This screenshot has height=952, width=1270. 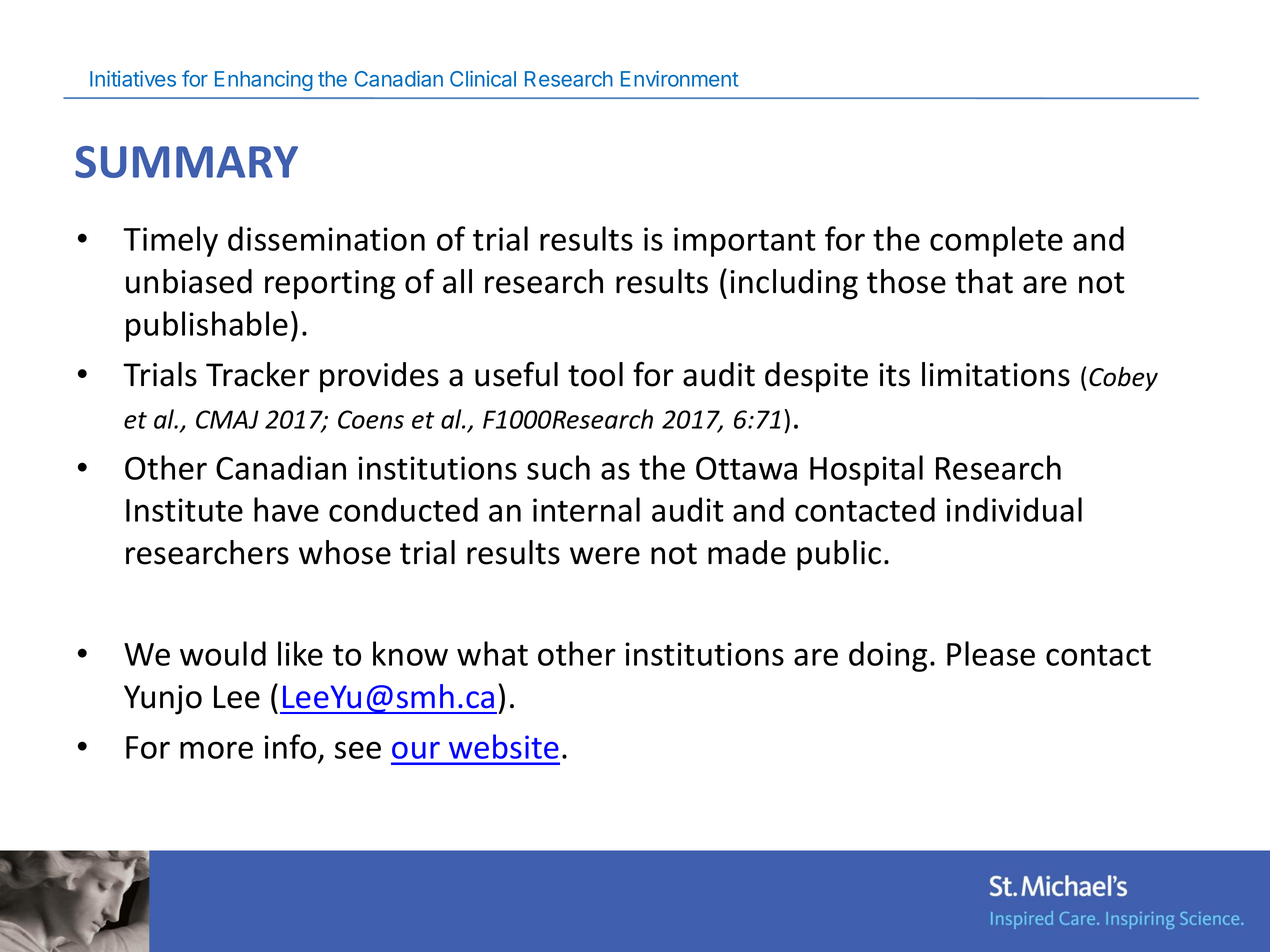 I want to click on CMAJ, so click(x=227, y=419).
